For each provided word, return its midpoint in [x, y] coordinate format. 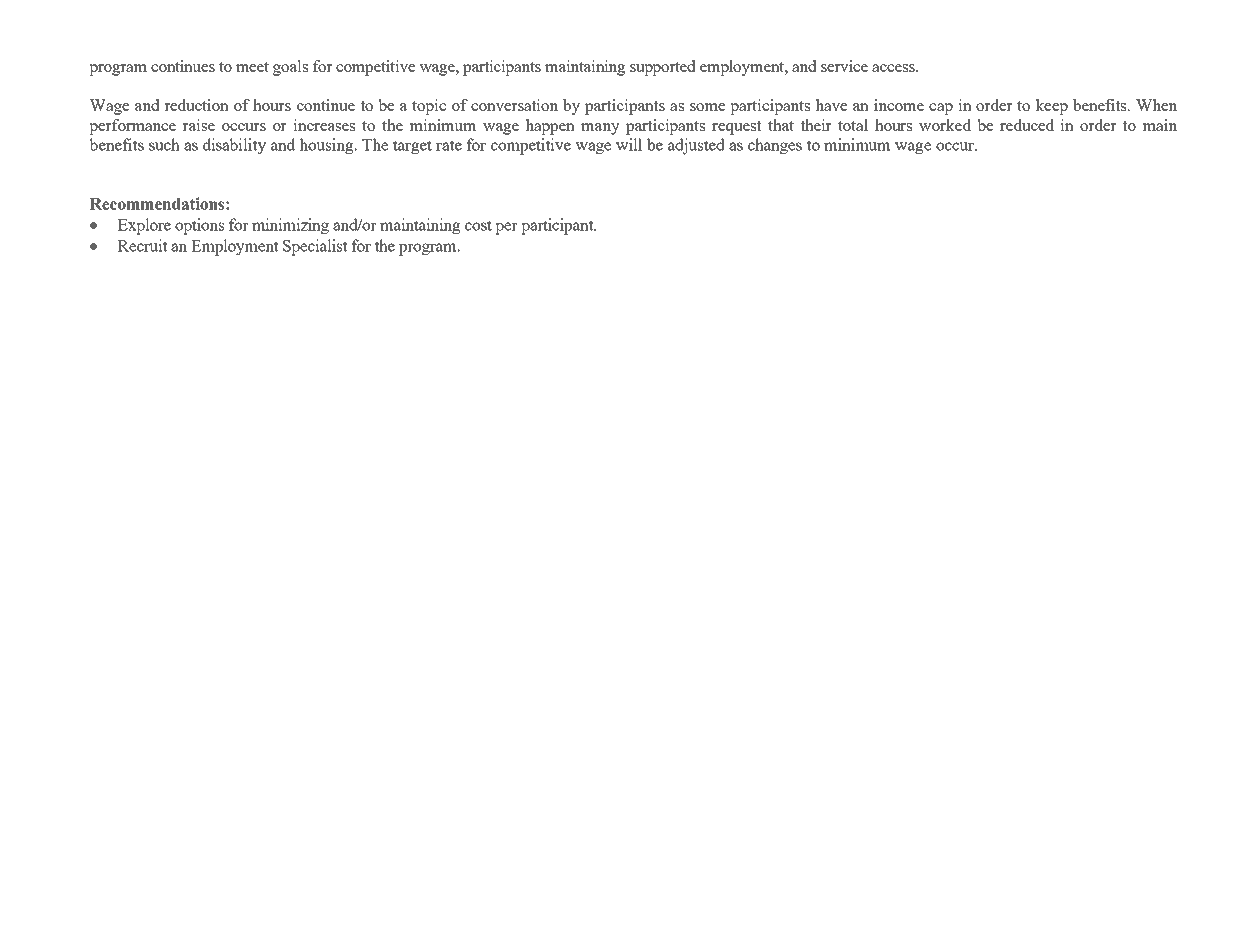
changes [775, 146]
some [707, 107]
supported [663, 68]
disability [234, 146]
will [629, 144]
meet [252, 67]
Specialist [315, 247]
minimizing [290, 226]
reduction [196, 105]
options [199, 226]
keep [1051, 107]
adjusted [696, 146]
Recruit [142, 245]
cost [478, 225]
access [894, 68]
